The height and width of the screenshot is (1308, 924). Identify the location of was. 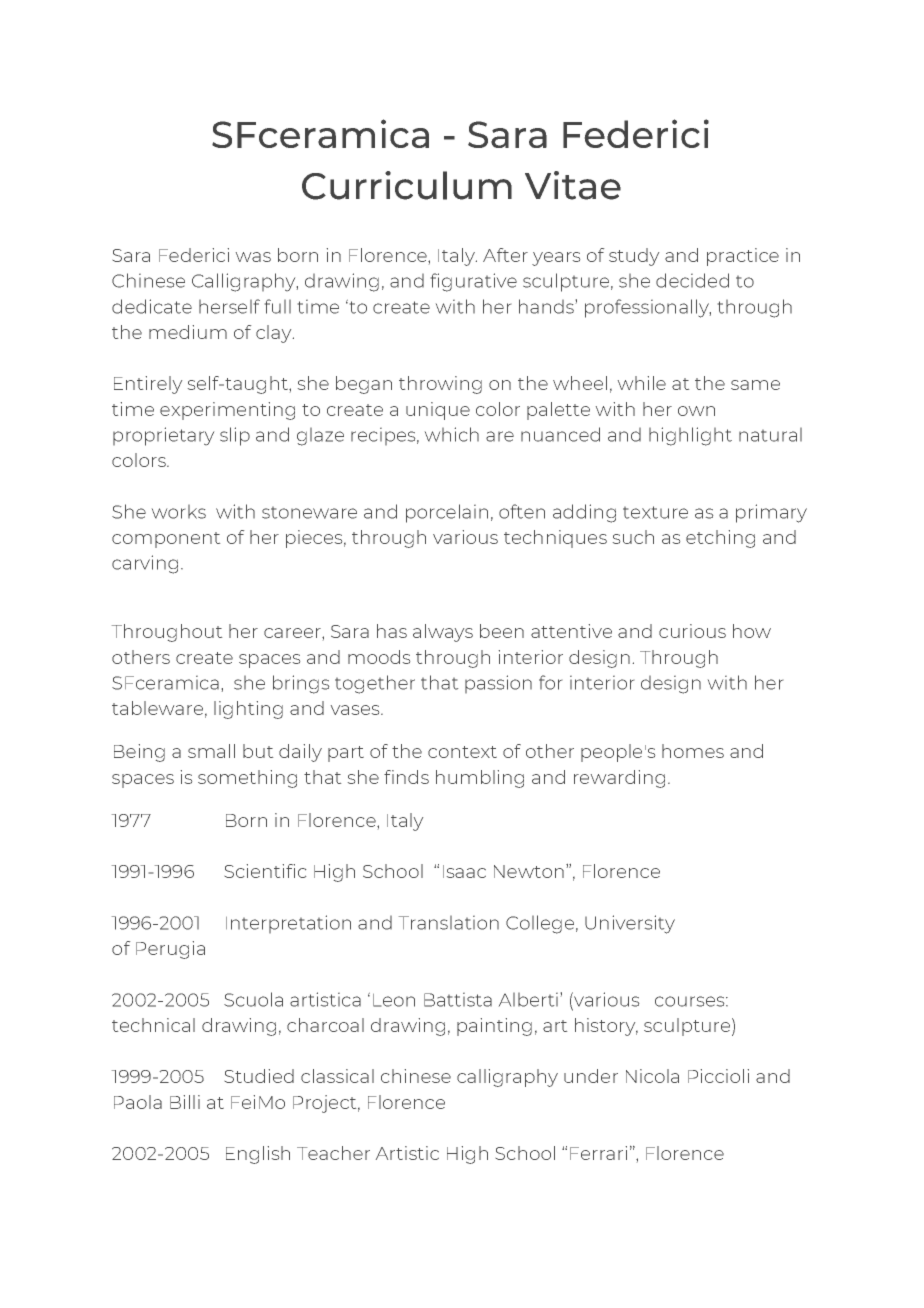
(253, 257).
